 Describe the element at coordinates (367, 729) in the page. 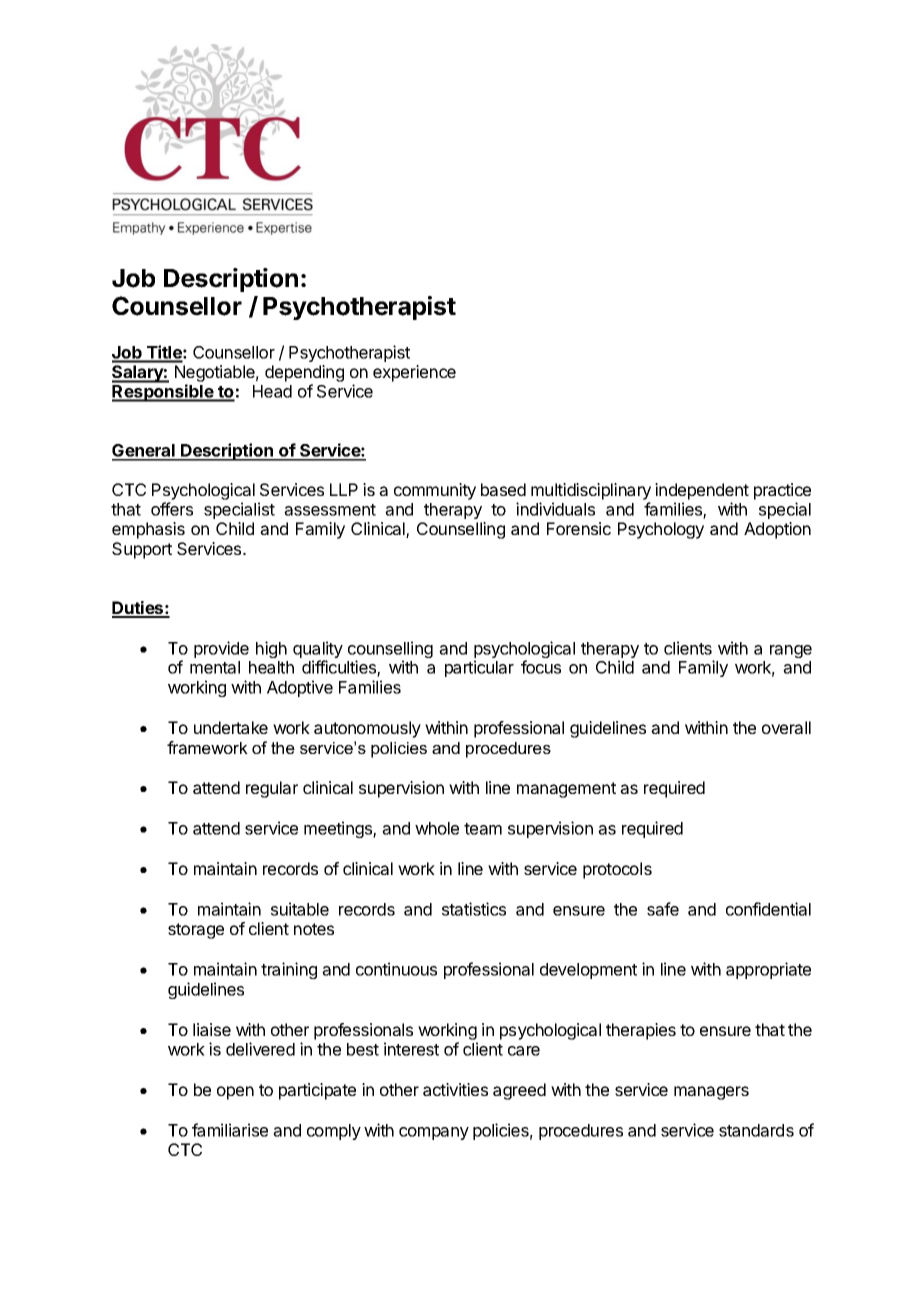

I see `autonomously` at that location.
